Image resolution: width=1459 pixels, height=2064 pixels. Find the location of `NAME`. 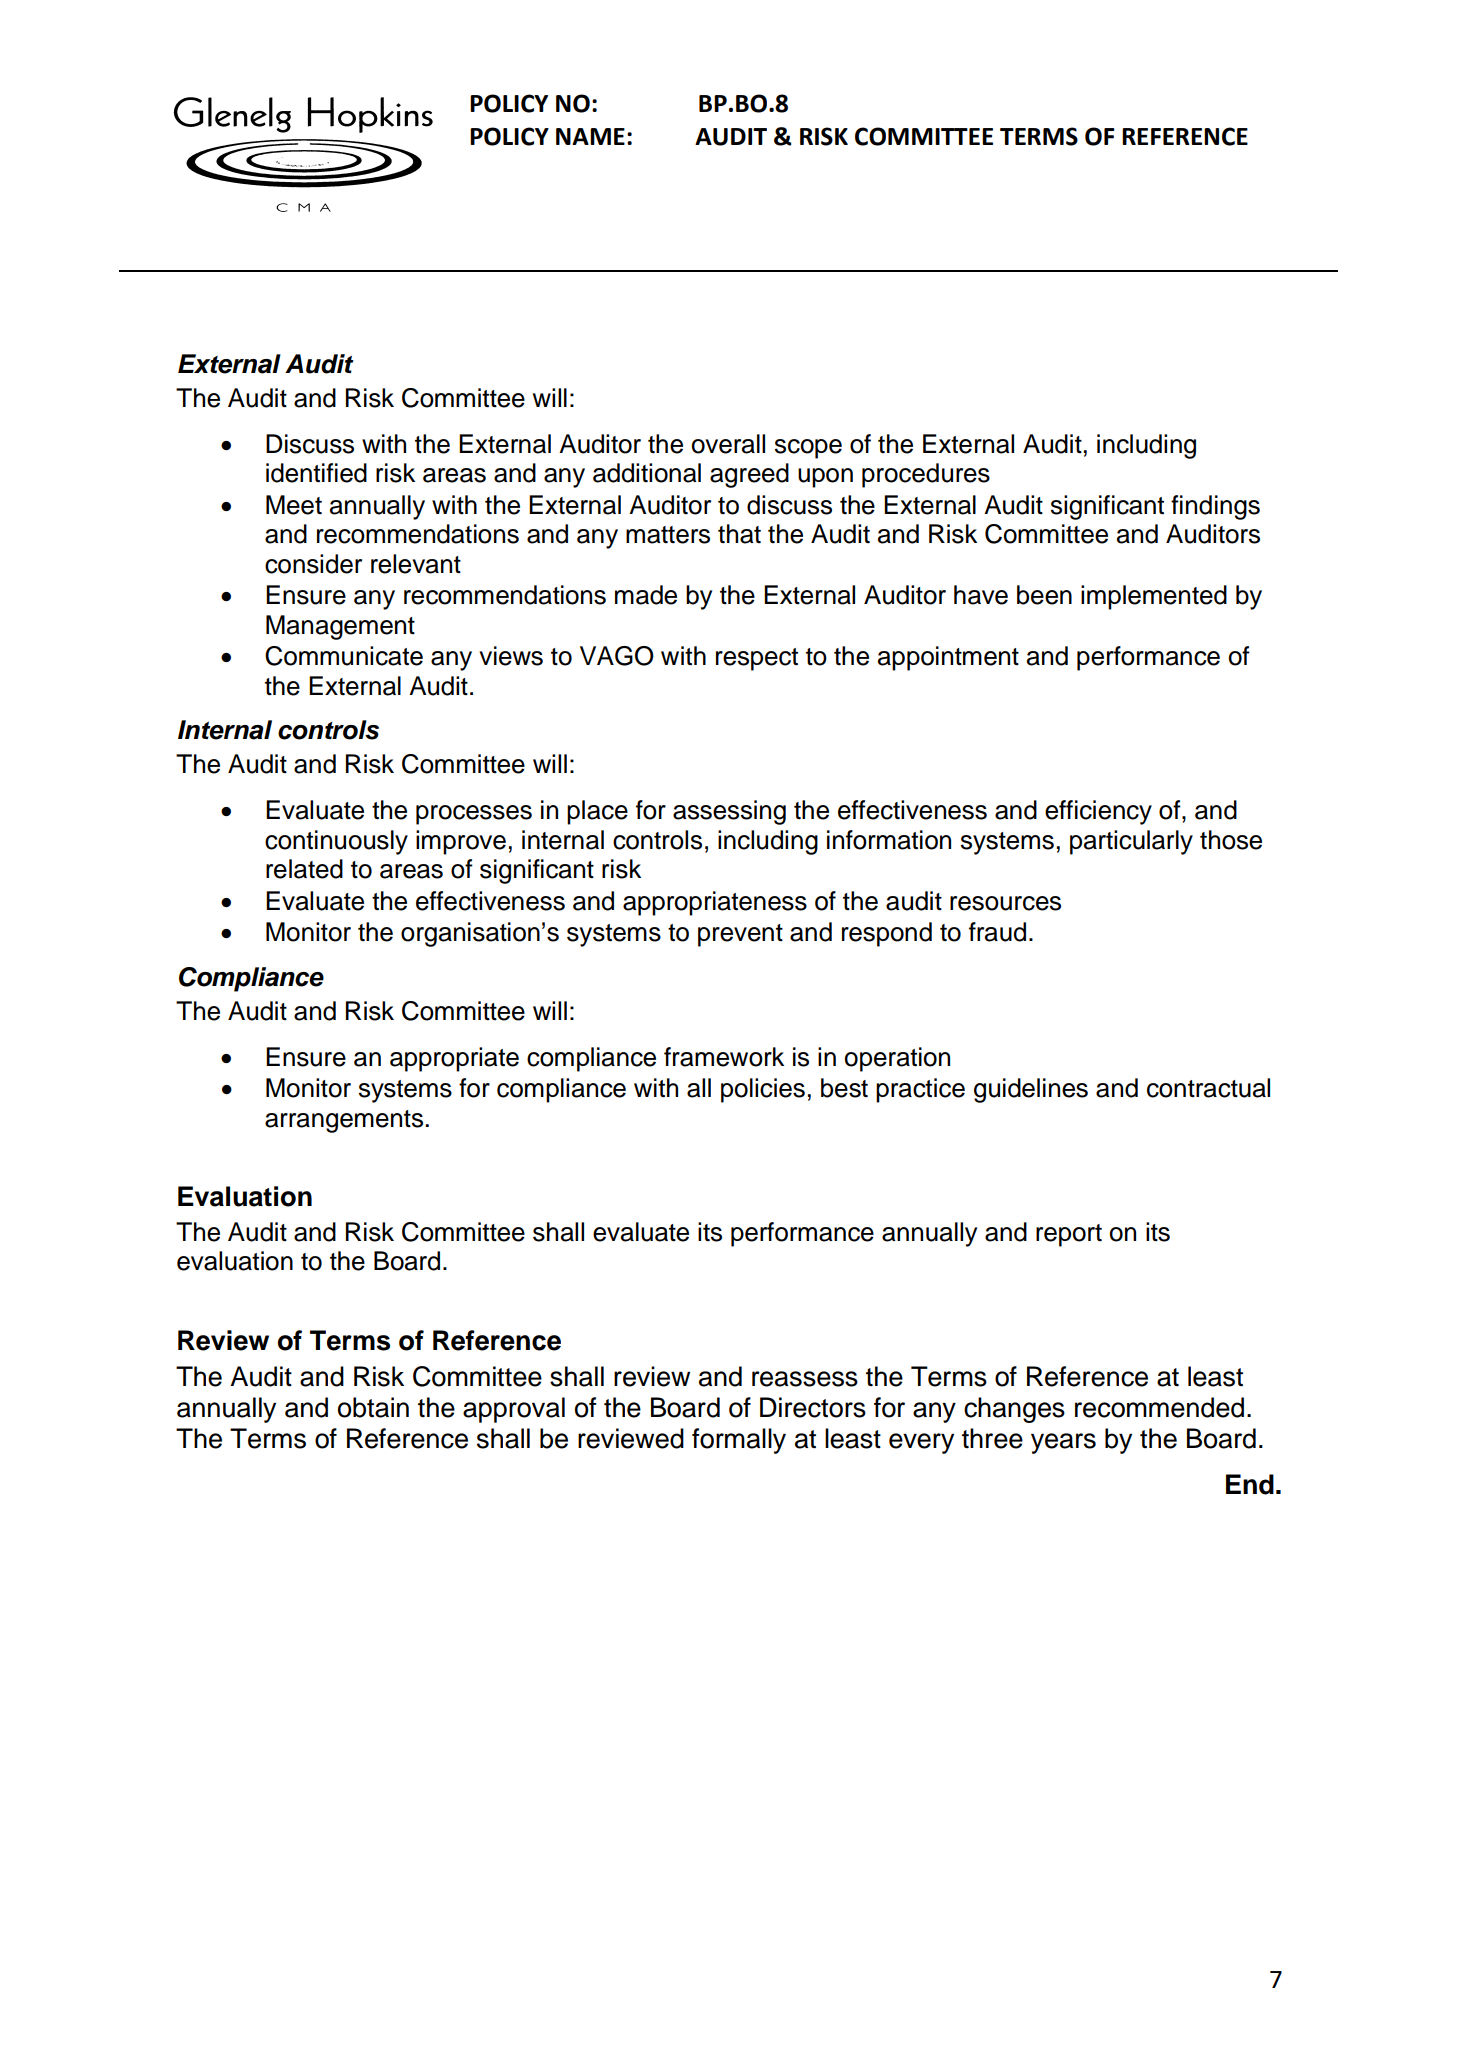

NAME is located at coordinates (590, 136).
